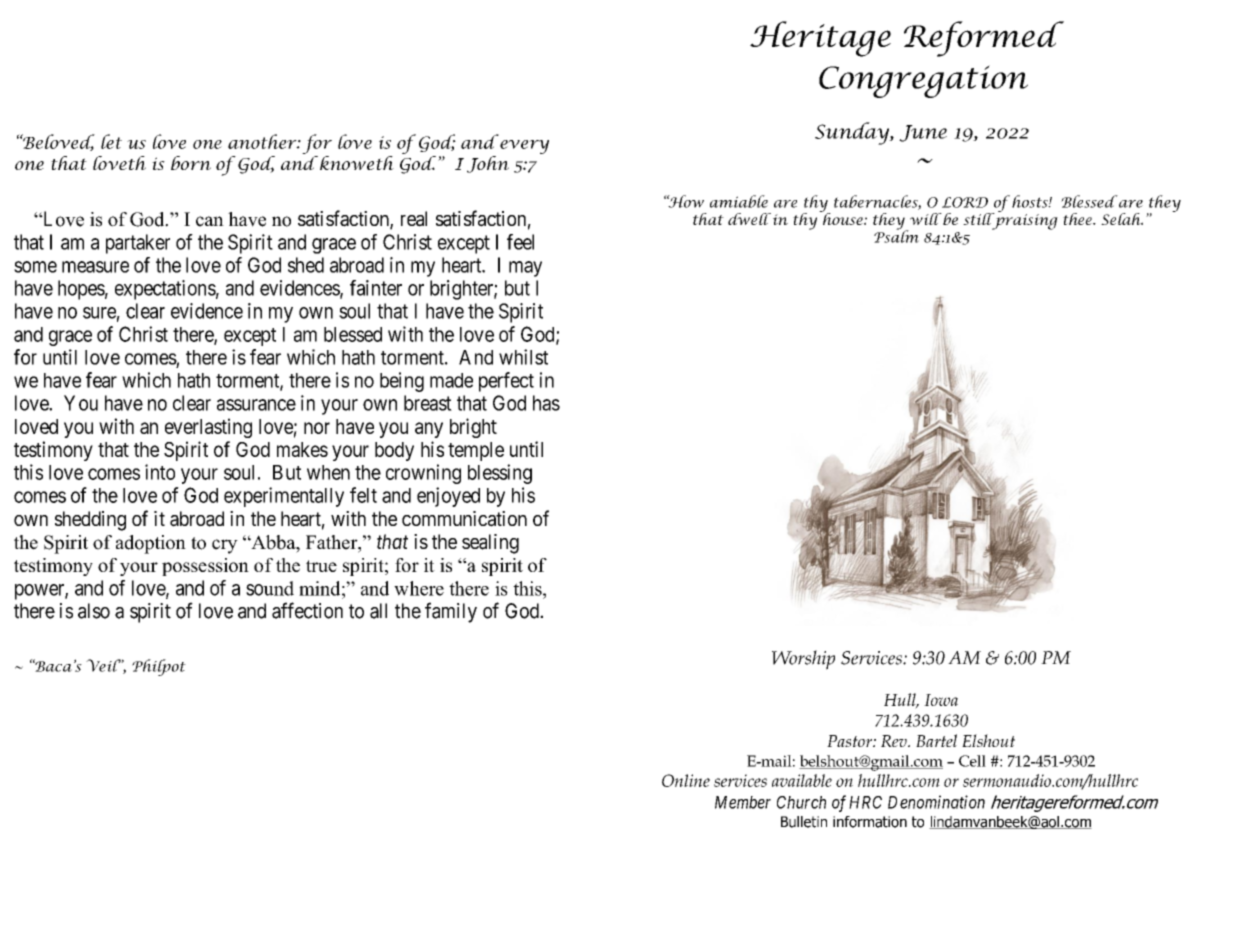 This screenshot has width=1233, height=952. I want to click on temple, so click(476, 451).
